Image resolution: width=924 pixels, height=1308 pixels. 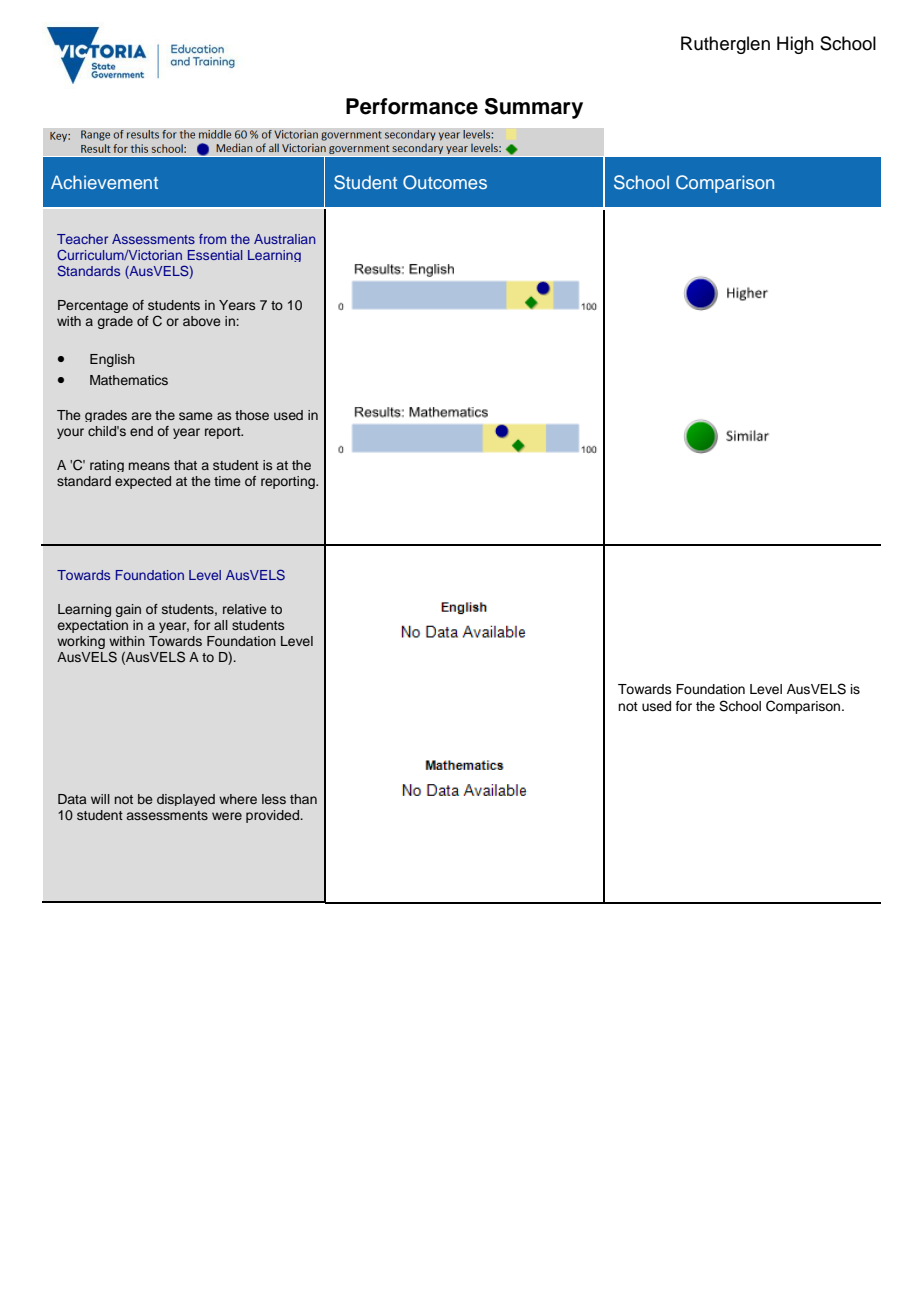 I want to click on displayed, so click(x=186, y=800).
